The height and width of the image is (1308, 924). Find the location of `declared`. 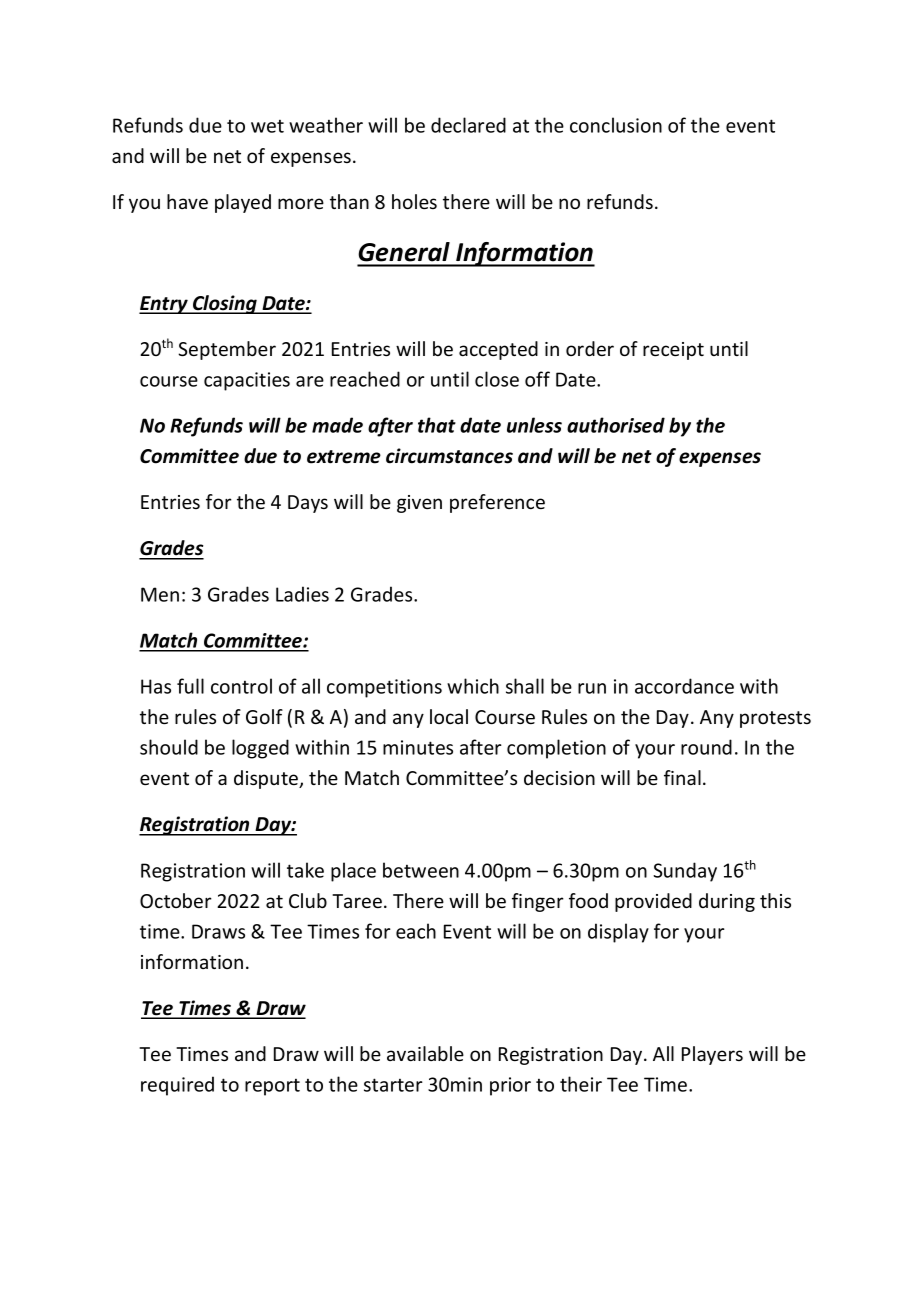

declared is located at coordinates (468, 125).
